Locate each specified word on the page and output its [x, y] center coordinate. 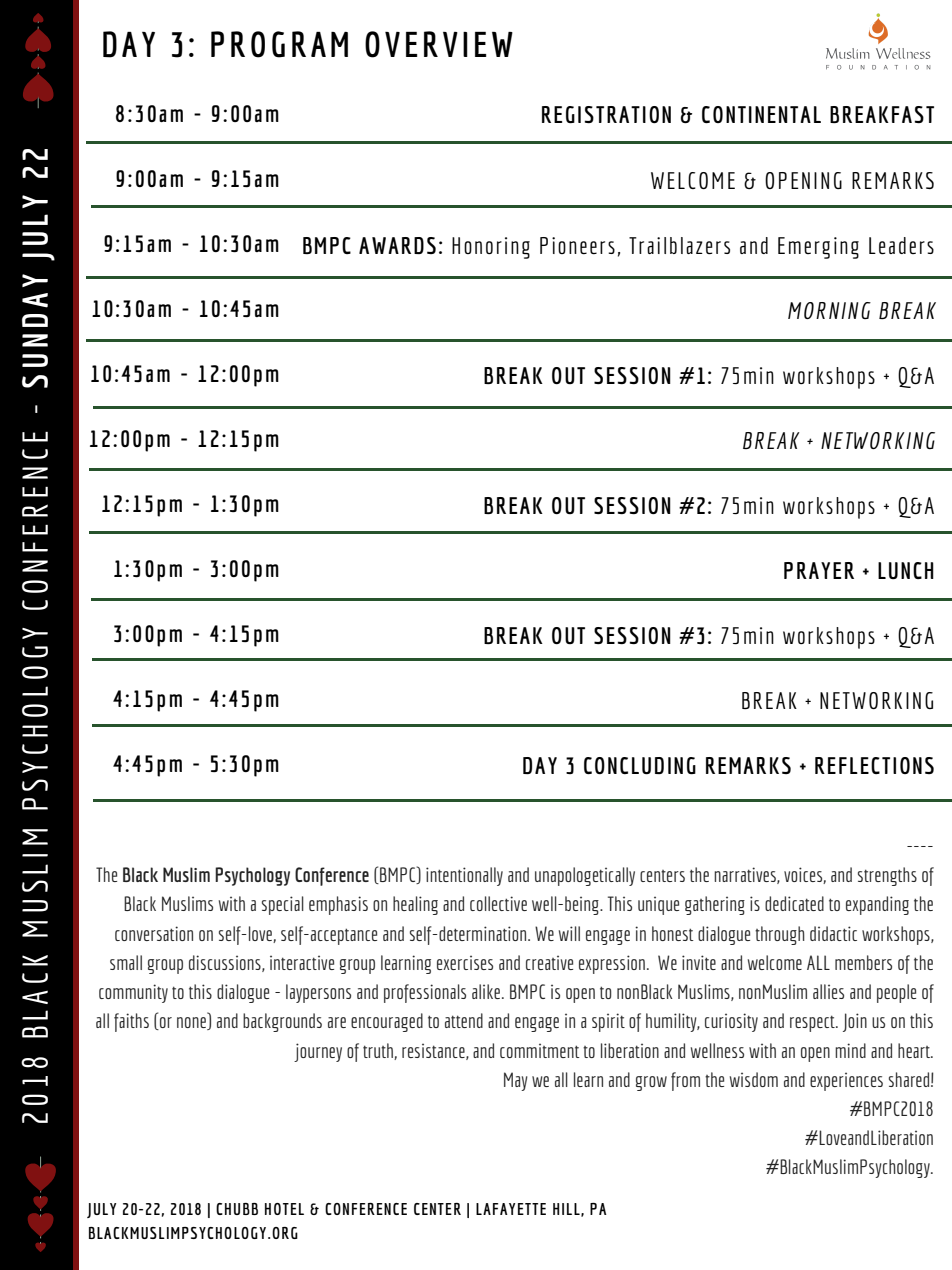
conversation [154, 933]
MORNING [829, 310]
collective [498, 903]
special [283, 905]
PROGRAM [279, 44]
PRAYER [819, 570]
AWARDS [397, 245]
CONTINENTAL [761, 114]
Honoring [491, 248]
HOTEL [284, 1209]
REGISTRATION [606, 114]
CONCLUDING [640, 765]
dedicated [794, 903]
